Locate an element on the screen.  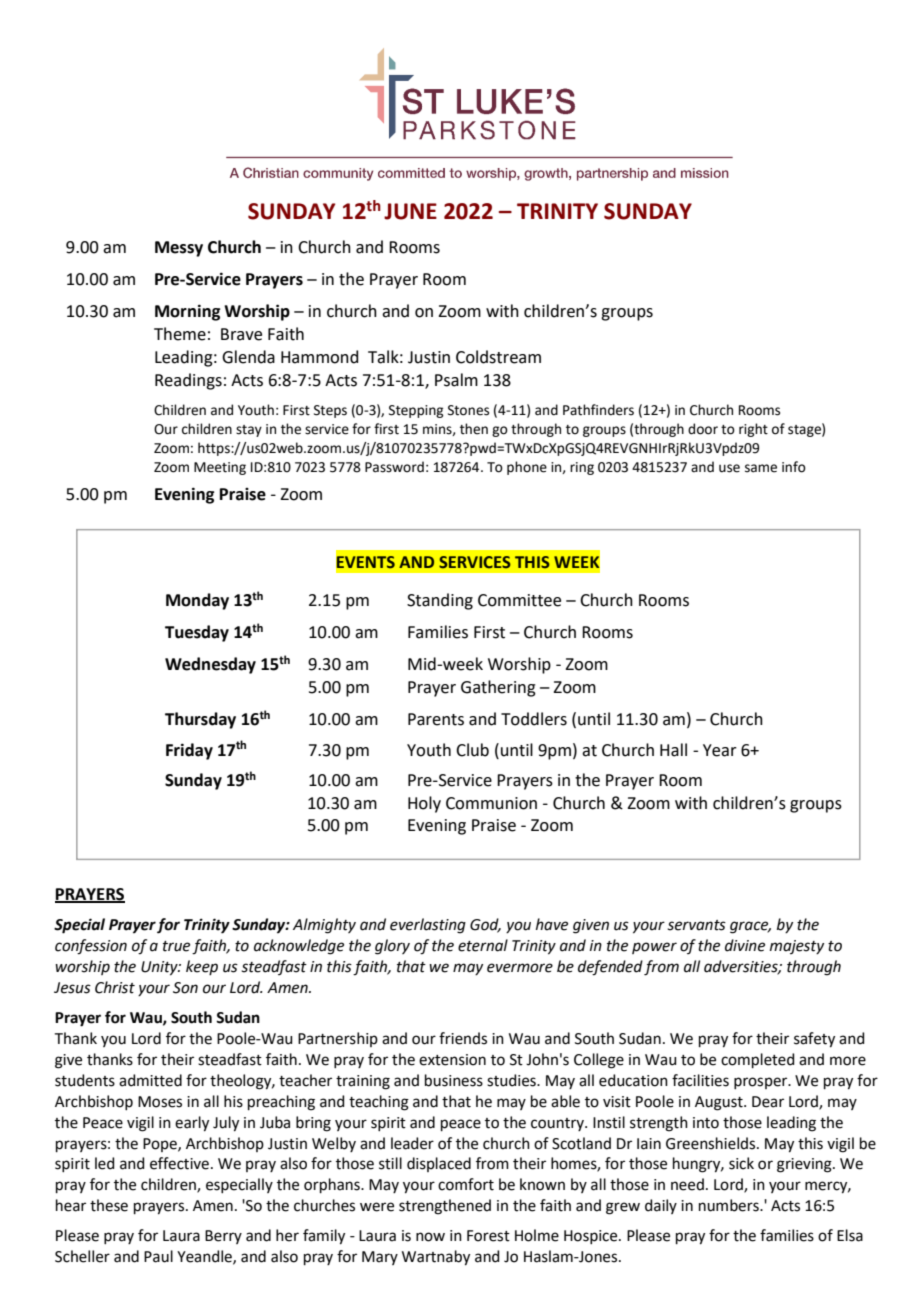
Meeting is located at coordinates (220, 468).
